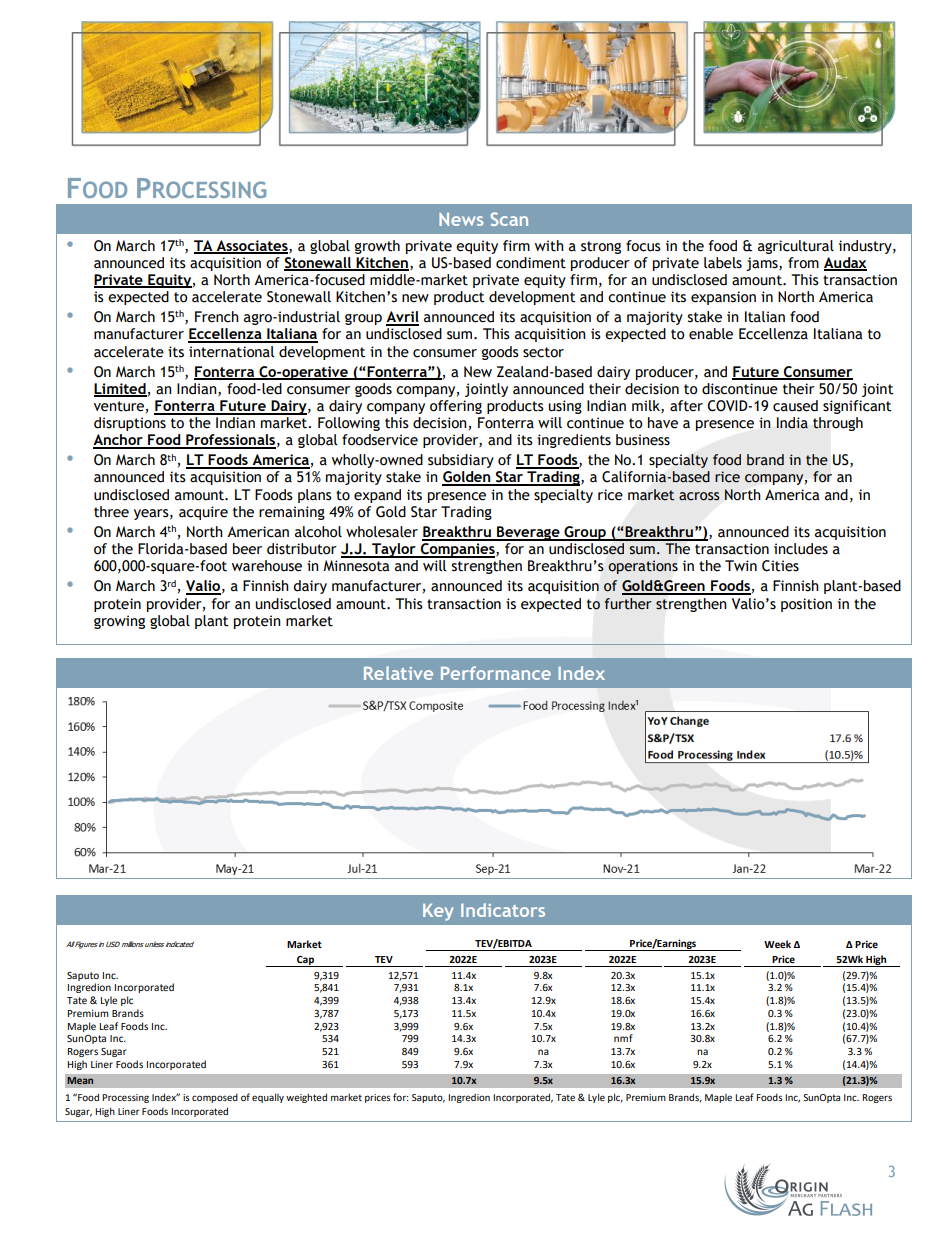 Image resolution: width=952 pixels, height=1233 pixels. Describe the element at coordinates (801, 549) in the screenshot. I see `includes` at that location.
